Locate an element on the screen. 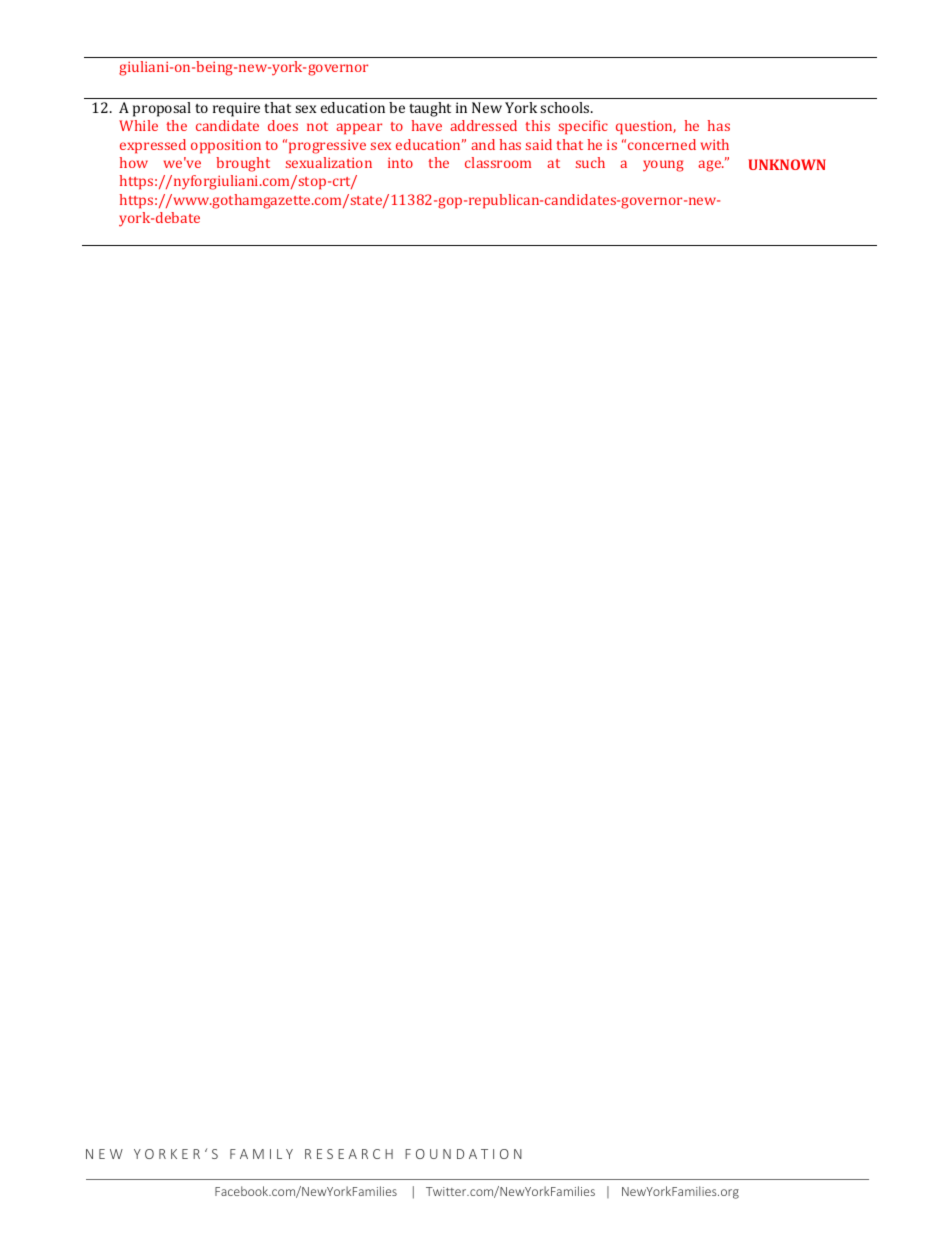  have is located at coordinates (427, 125).
